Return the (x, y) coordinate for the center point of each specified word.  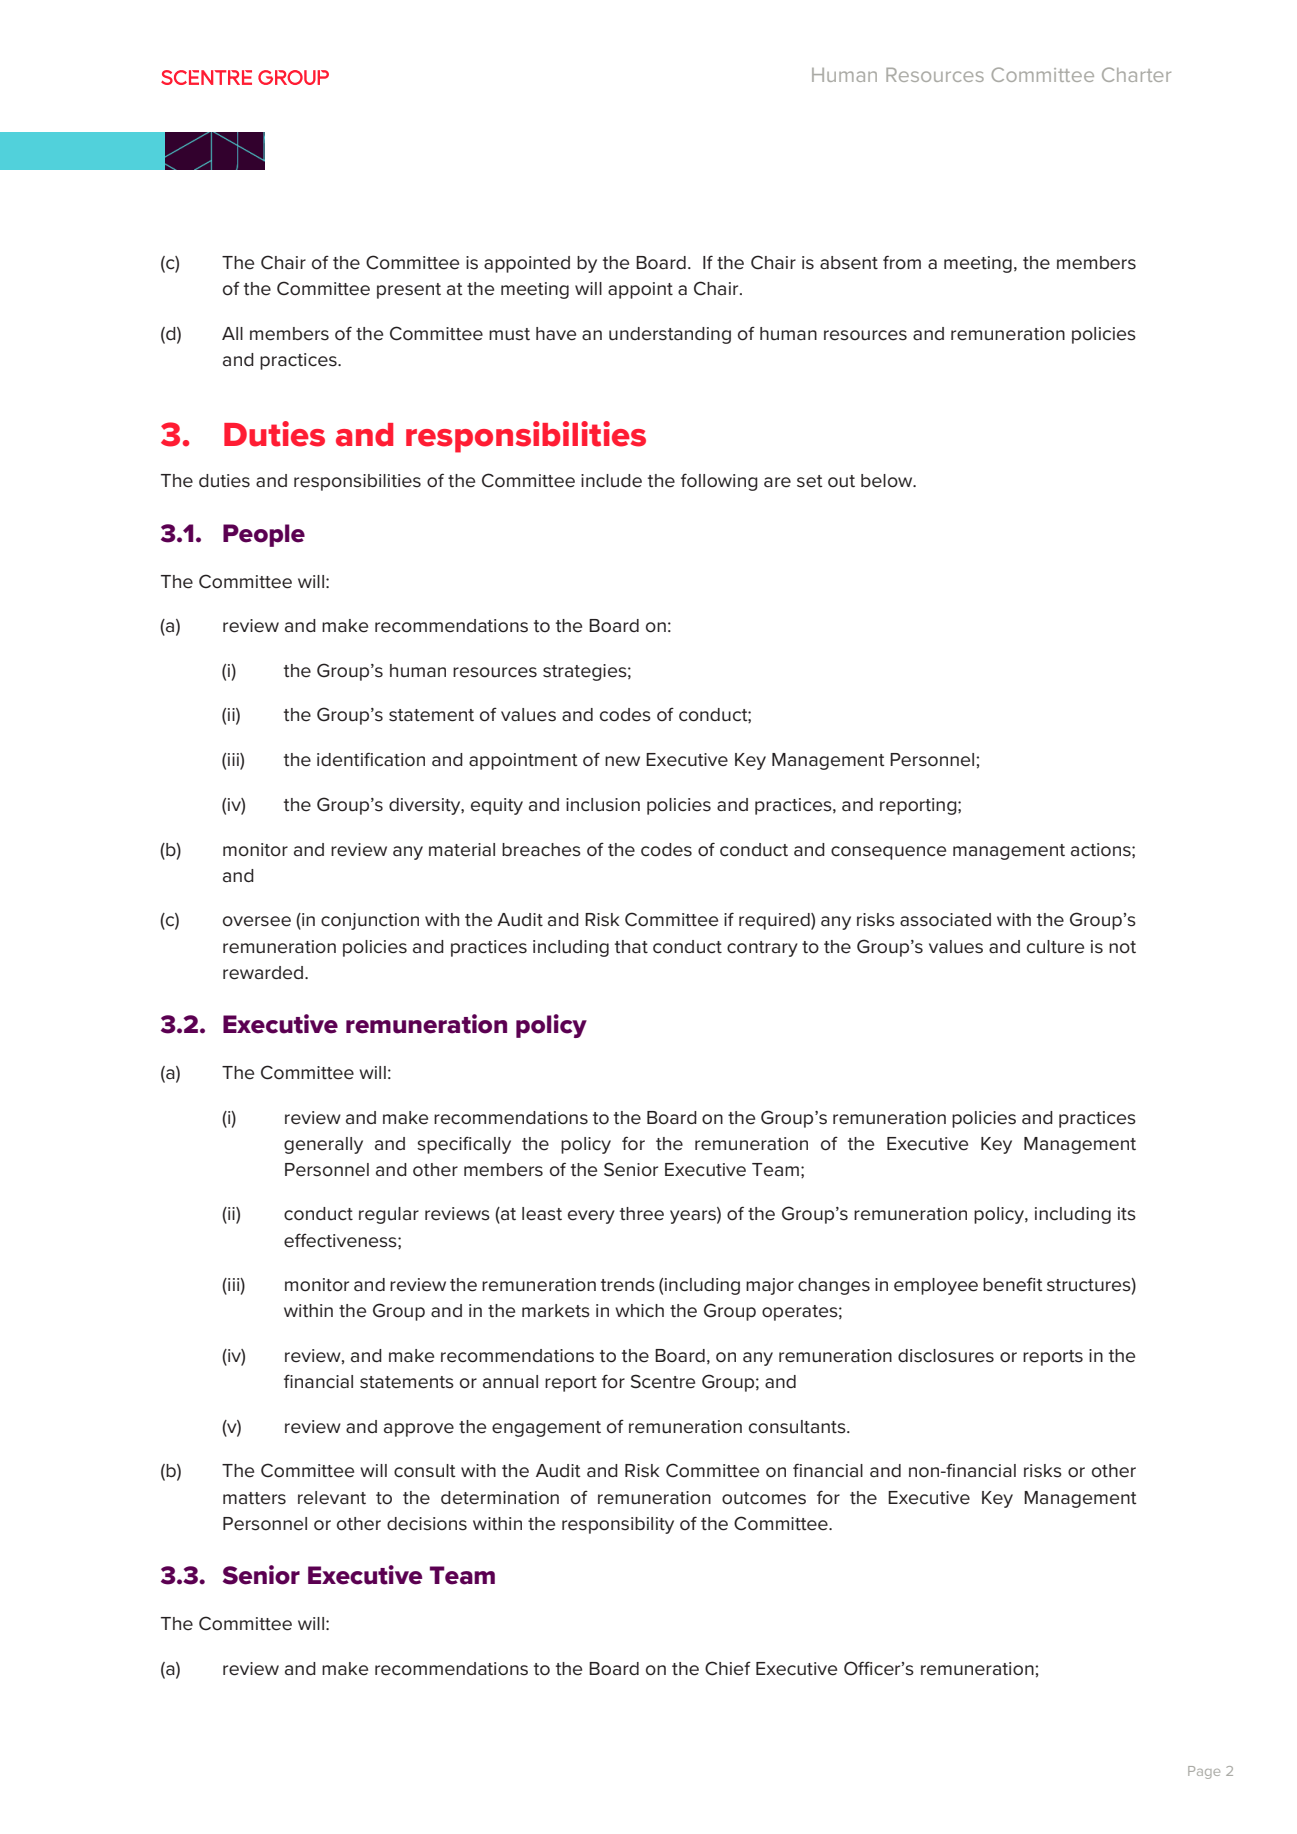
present (409, 291)
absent (849, 263)
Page (1204, 1772)
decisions (427, 1524)
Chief (728, 1668)
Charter (1136, 74)
